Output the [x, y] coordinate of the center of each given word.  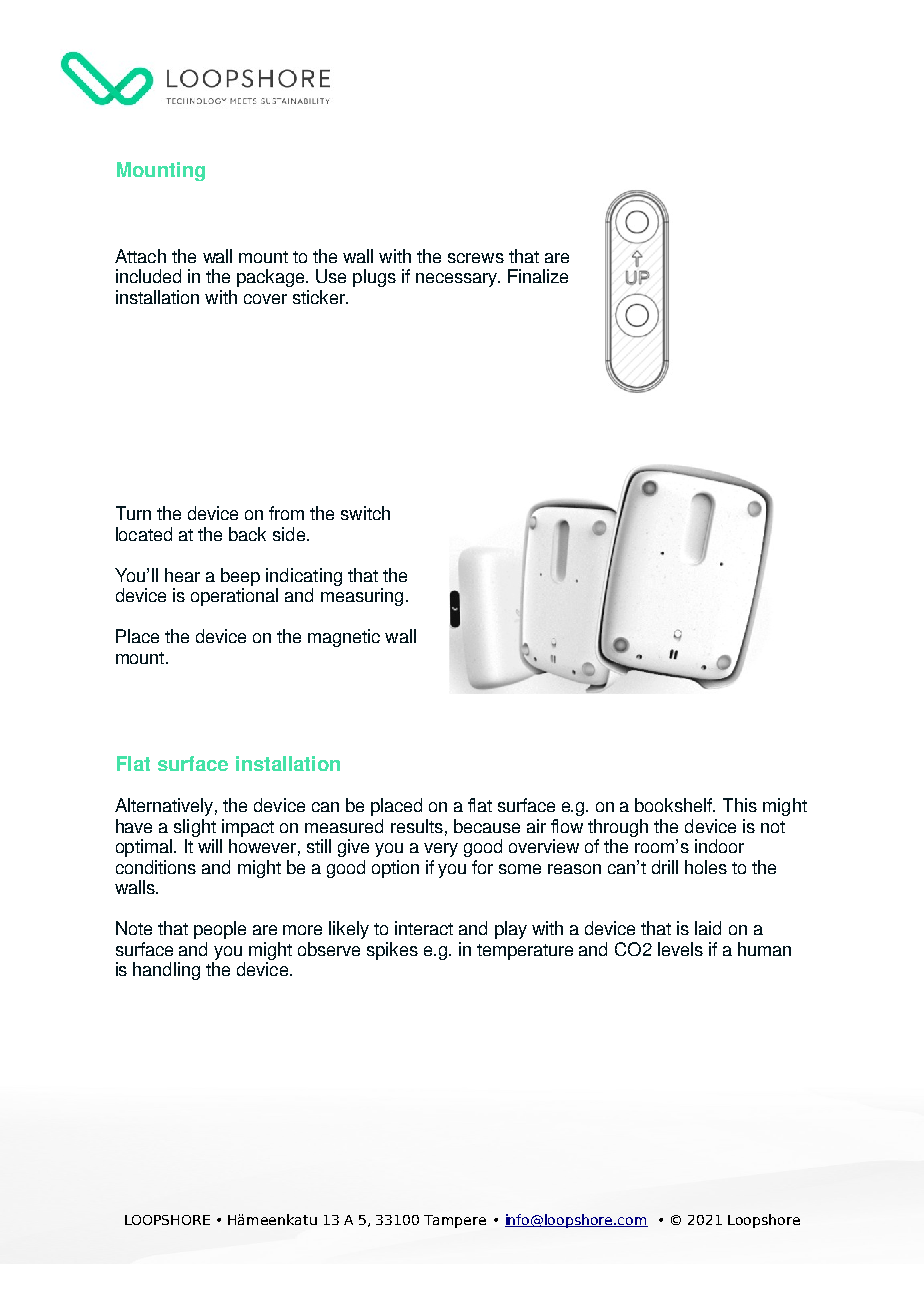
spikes [392, 951]
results [417, 826]
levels [680, 949]
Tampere [455, 1221]
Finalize [538, 276]
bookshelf [675, 805]
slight [195, 828]
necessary [458, 280]
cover [265, 299]
